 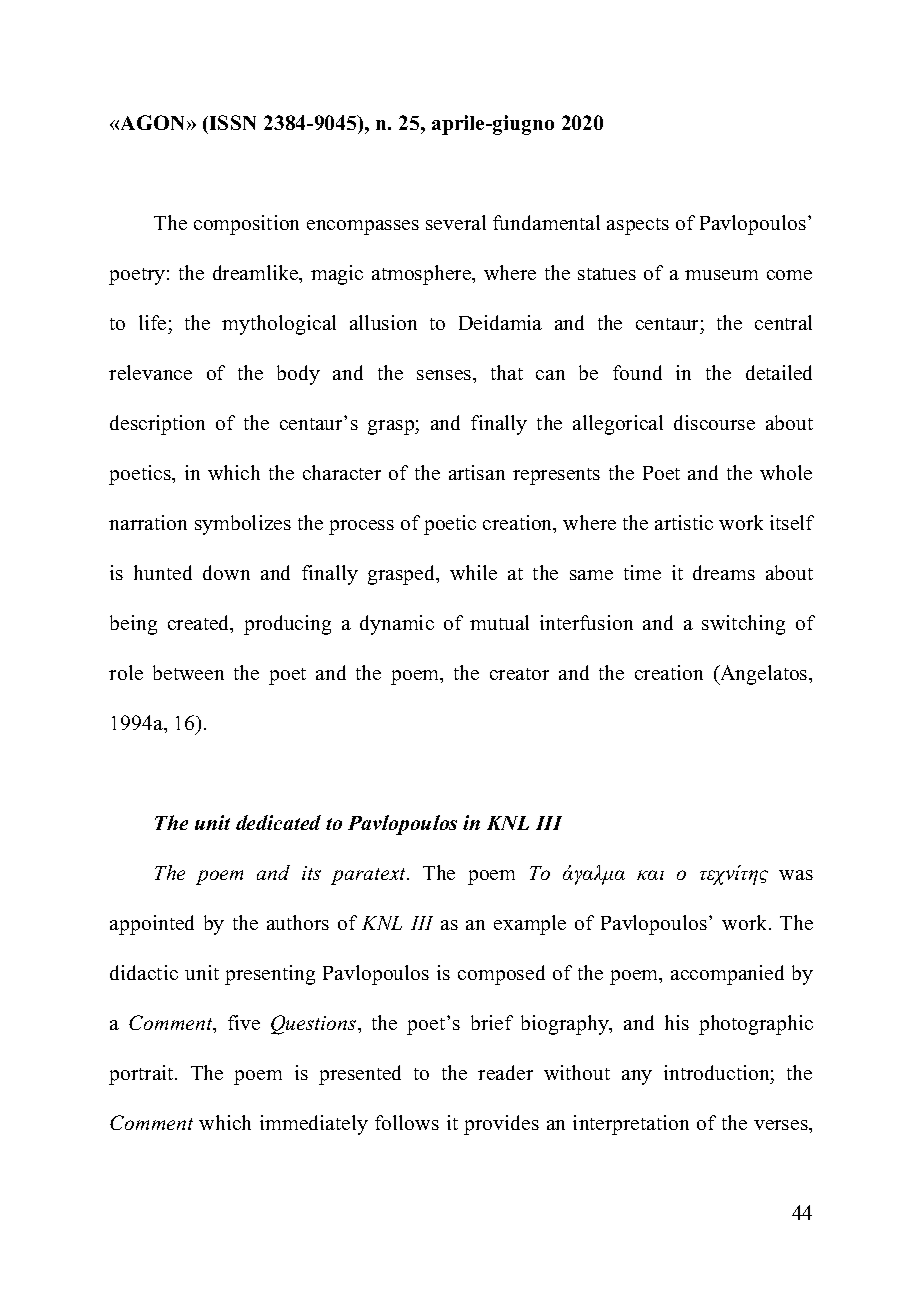 What do you see at coordinates (519, 674) in the page?
I see `creator` at bounding box center [519, 674].
